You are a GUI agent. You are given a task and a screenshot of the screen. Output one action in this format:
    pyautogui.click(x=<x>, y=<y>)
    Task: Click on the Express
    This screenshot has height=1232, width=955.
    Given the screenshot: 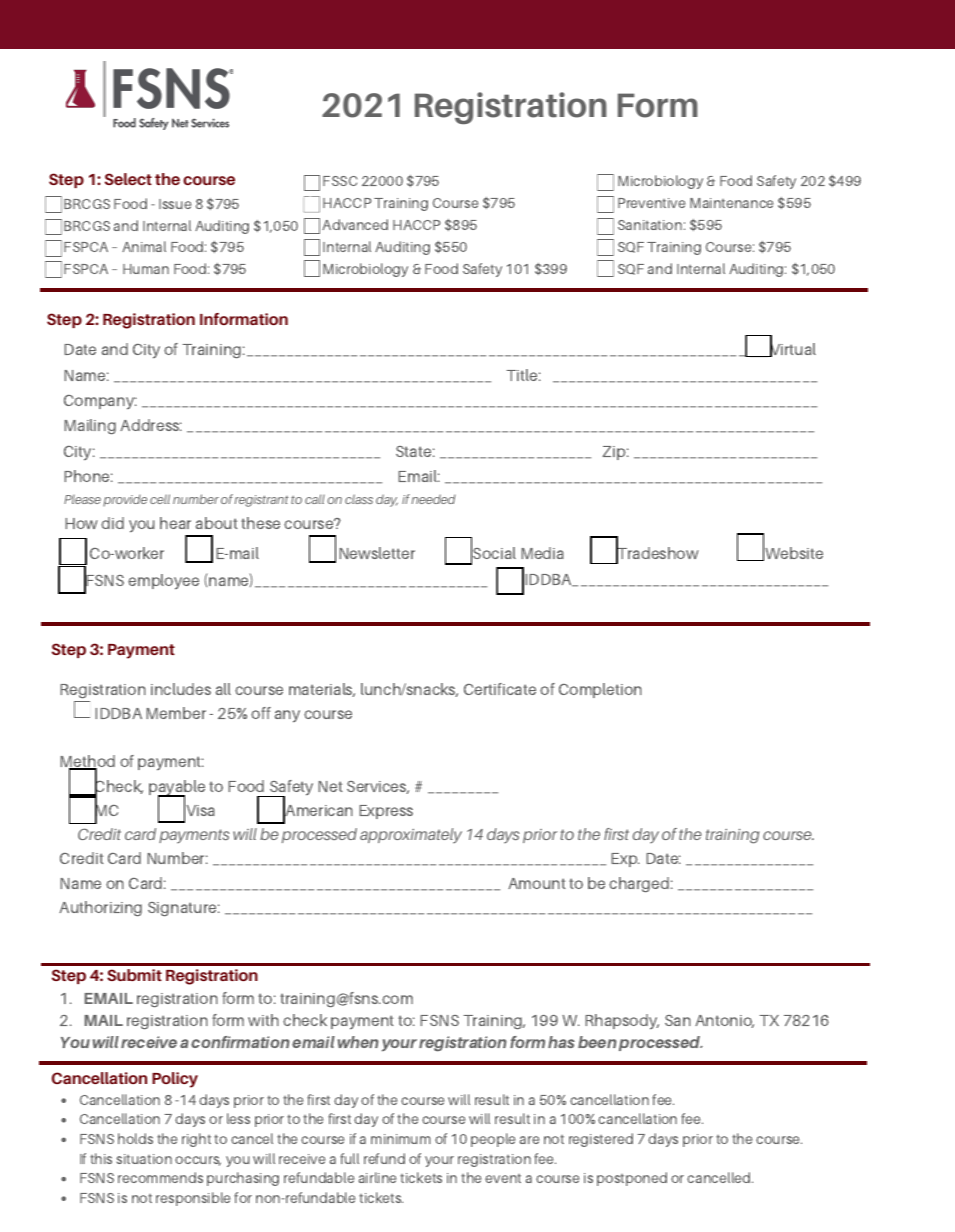 What is the action you would take?
    pyautogui.click(x=386, y=812)
